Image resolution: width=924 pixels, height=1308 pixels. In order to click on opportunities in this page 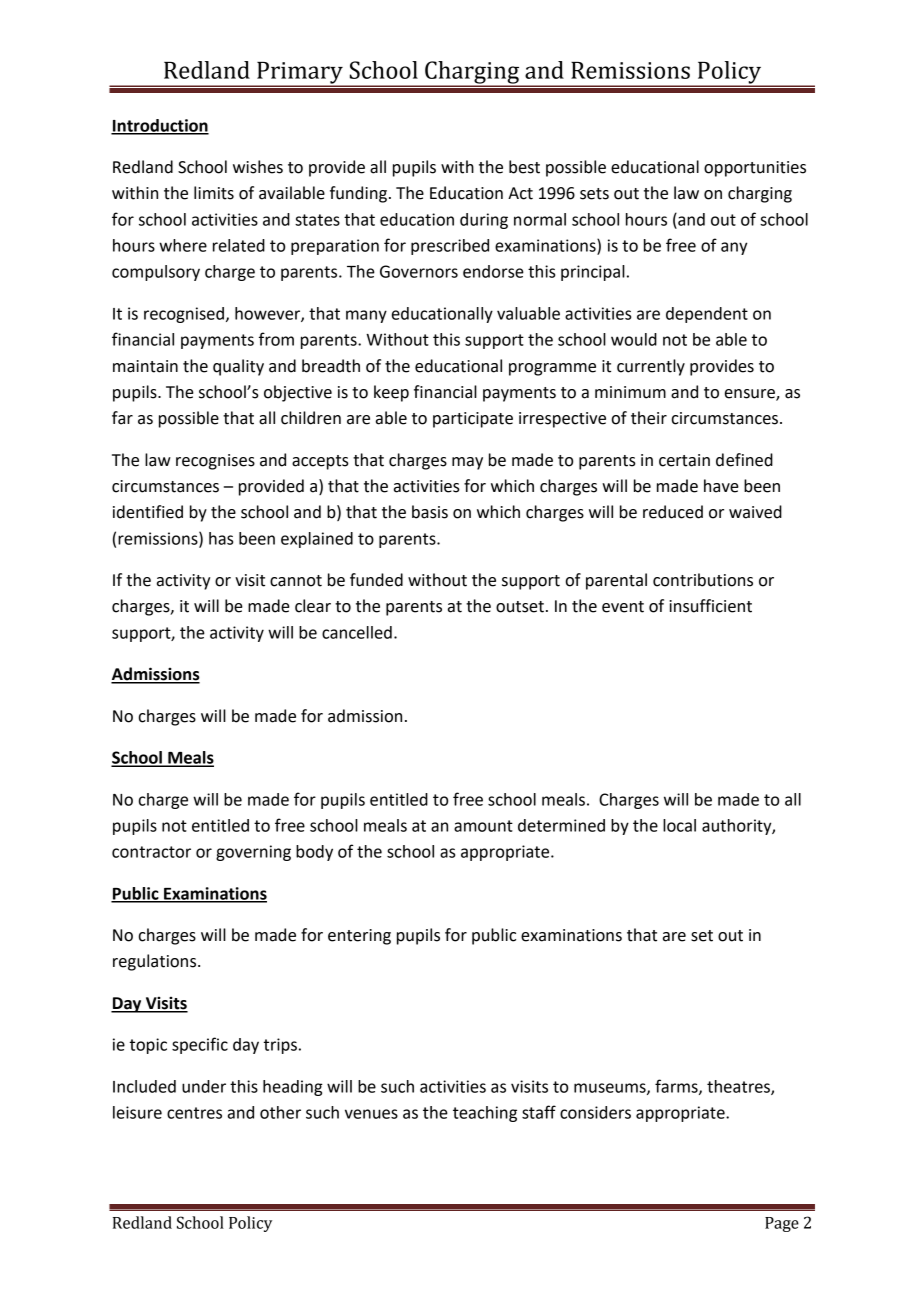, I will do `click(755, 169)`.
